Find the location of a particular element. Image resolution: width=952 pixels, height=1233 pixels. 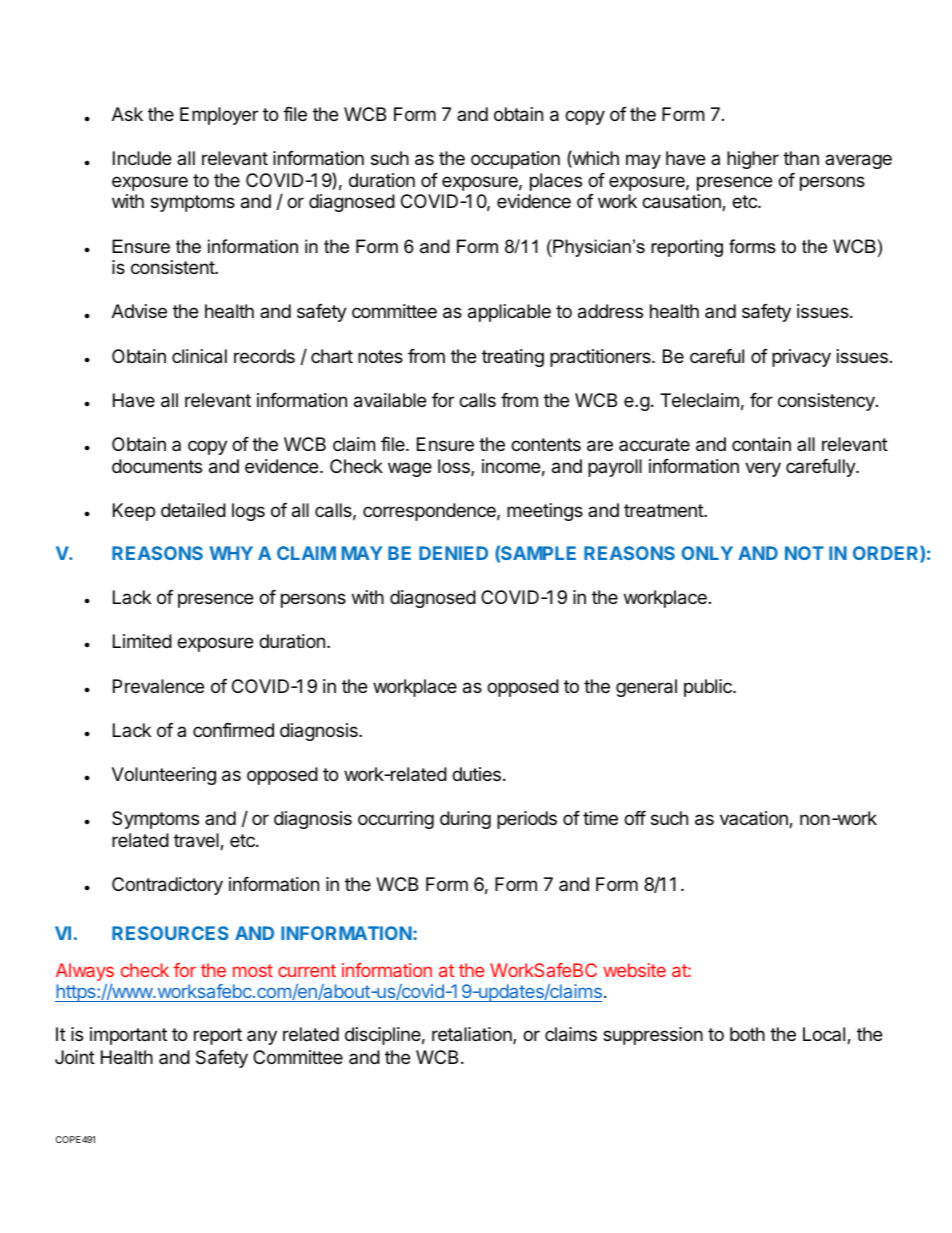

ONLY is located at coordinates (707, 553).
